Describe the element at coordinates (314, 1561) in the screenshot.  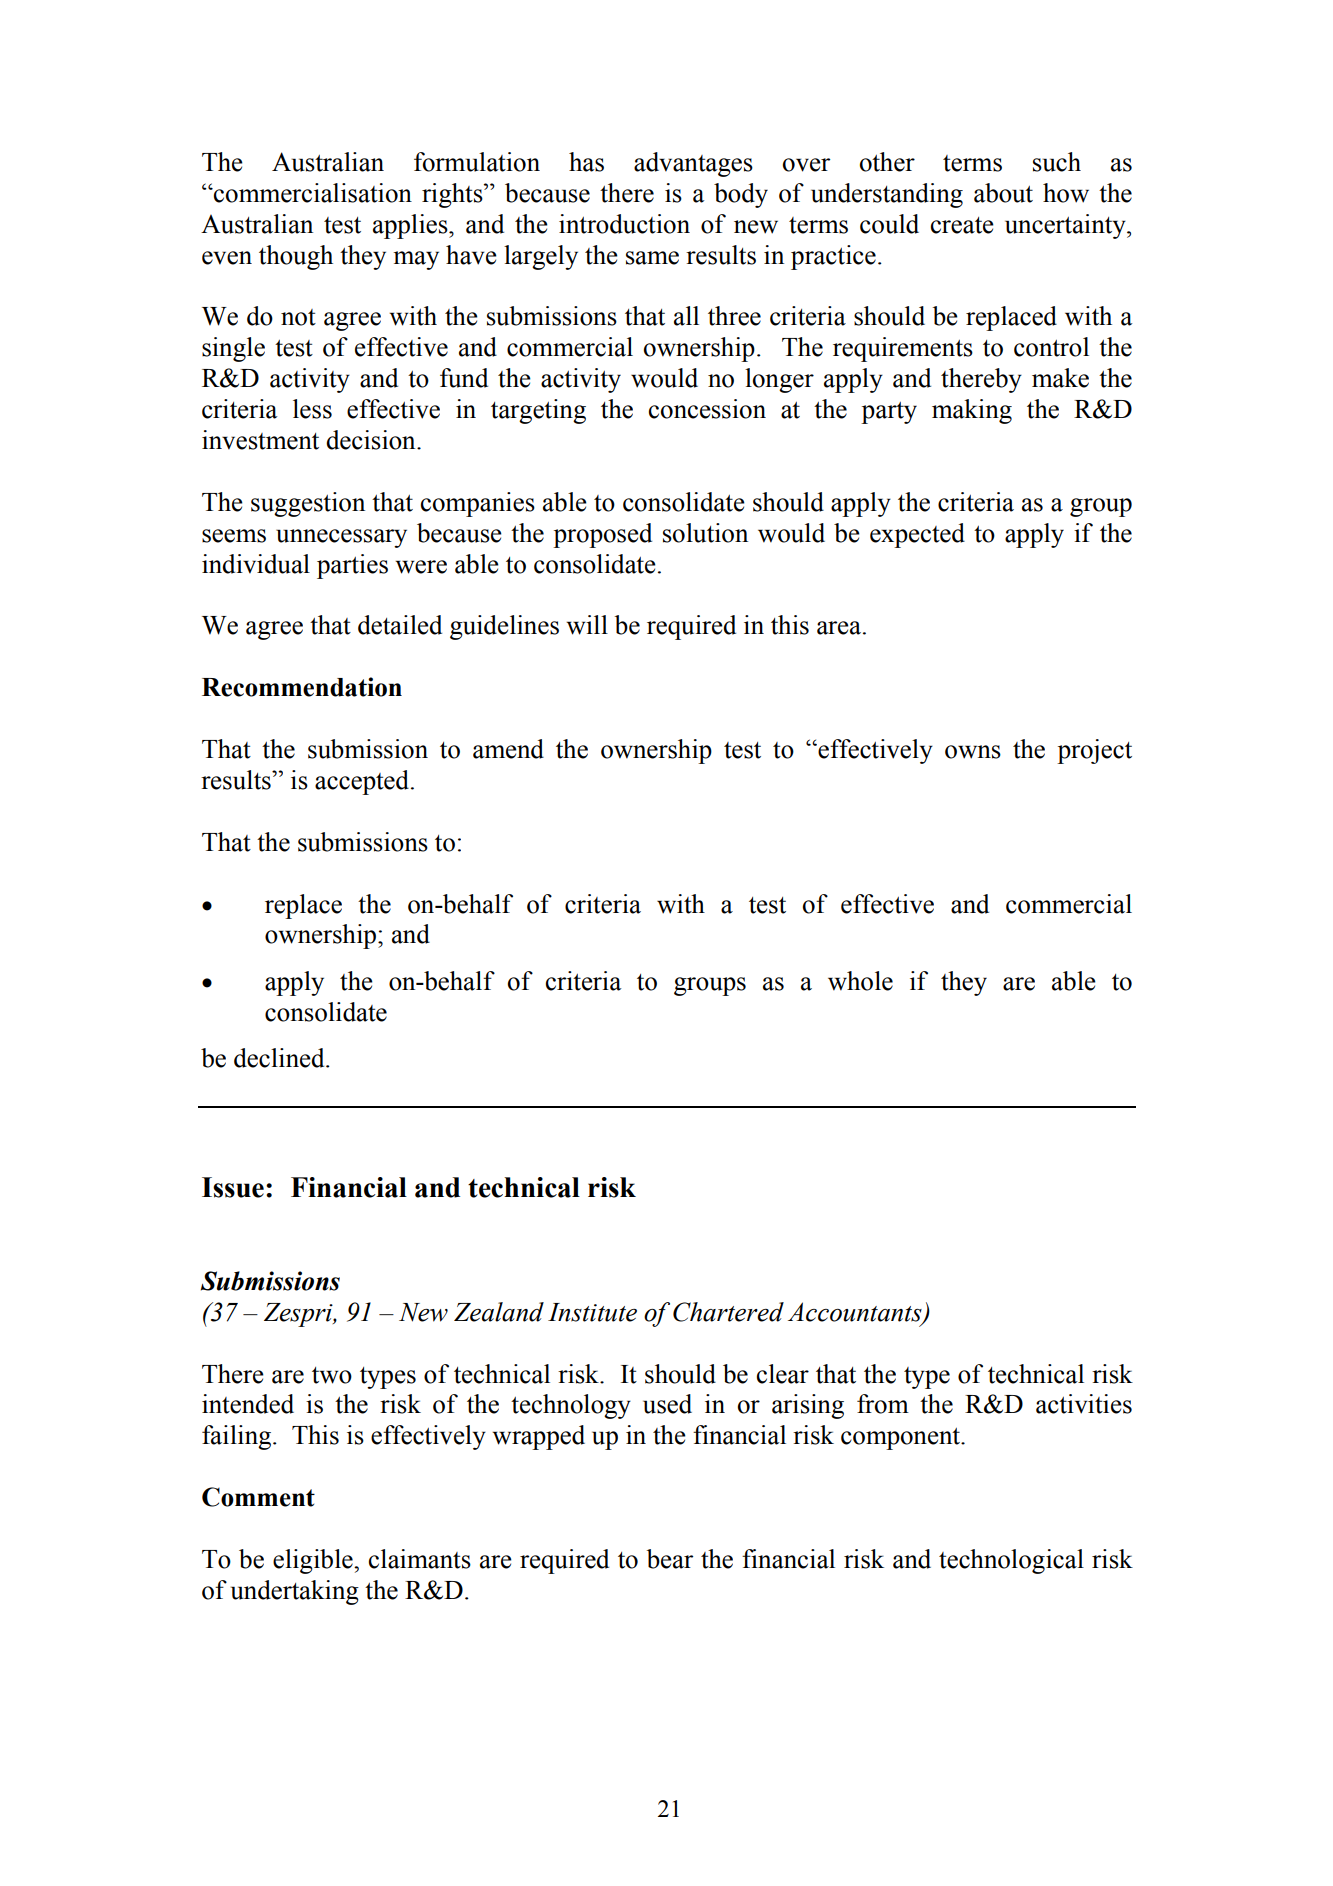
I see `eligible` at that location.
